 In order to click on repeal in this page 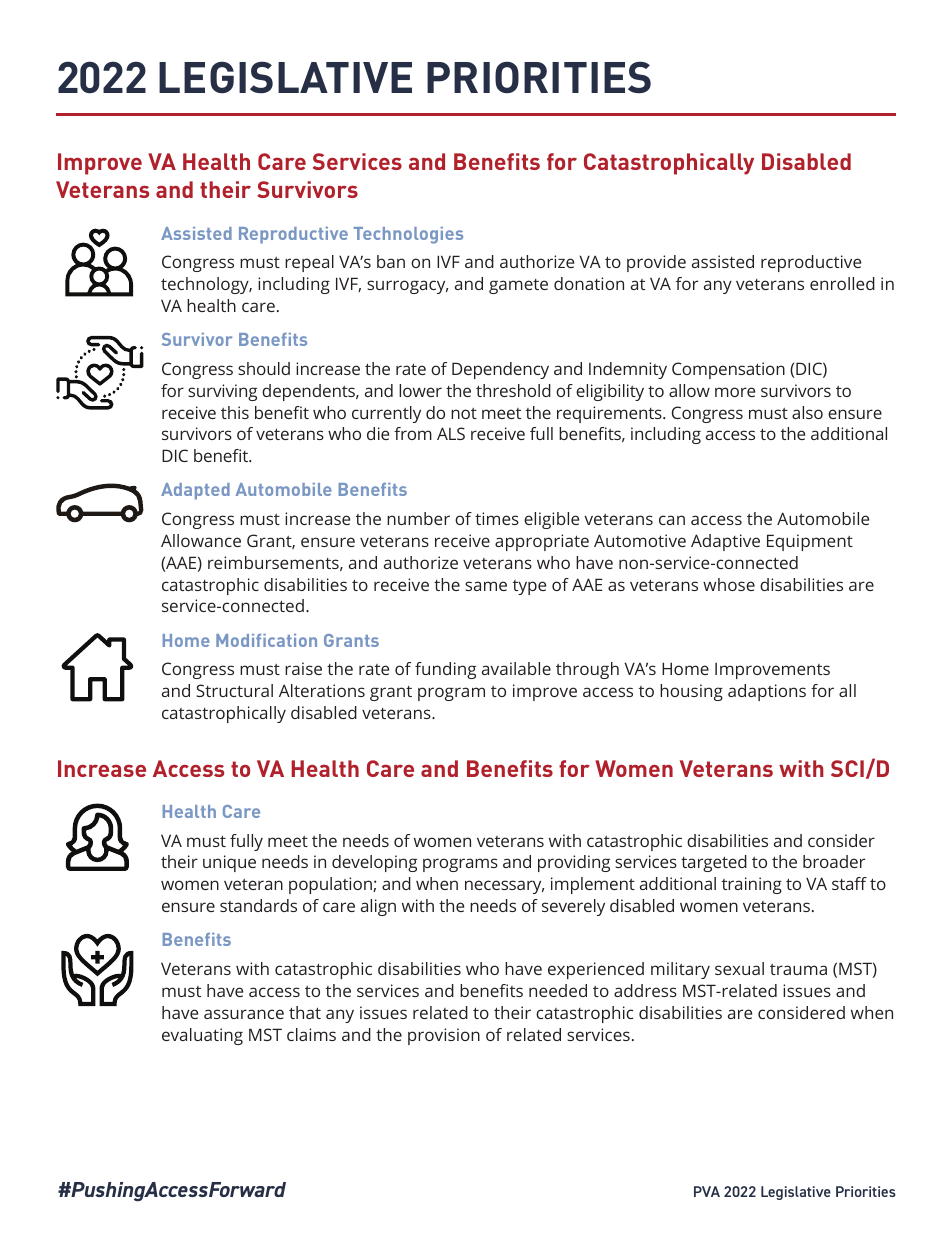, I will do `click(309, 263)`.
